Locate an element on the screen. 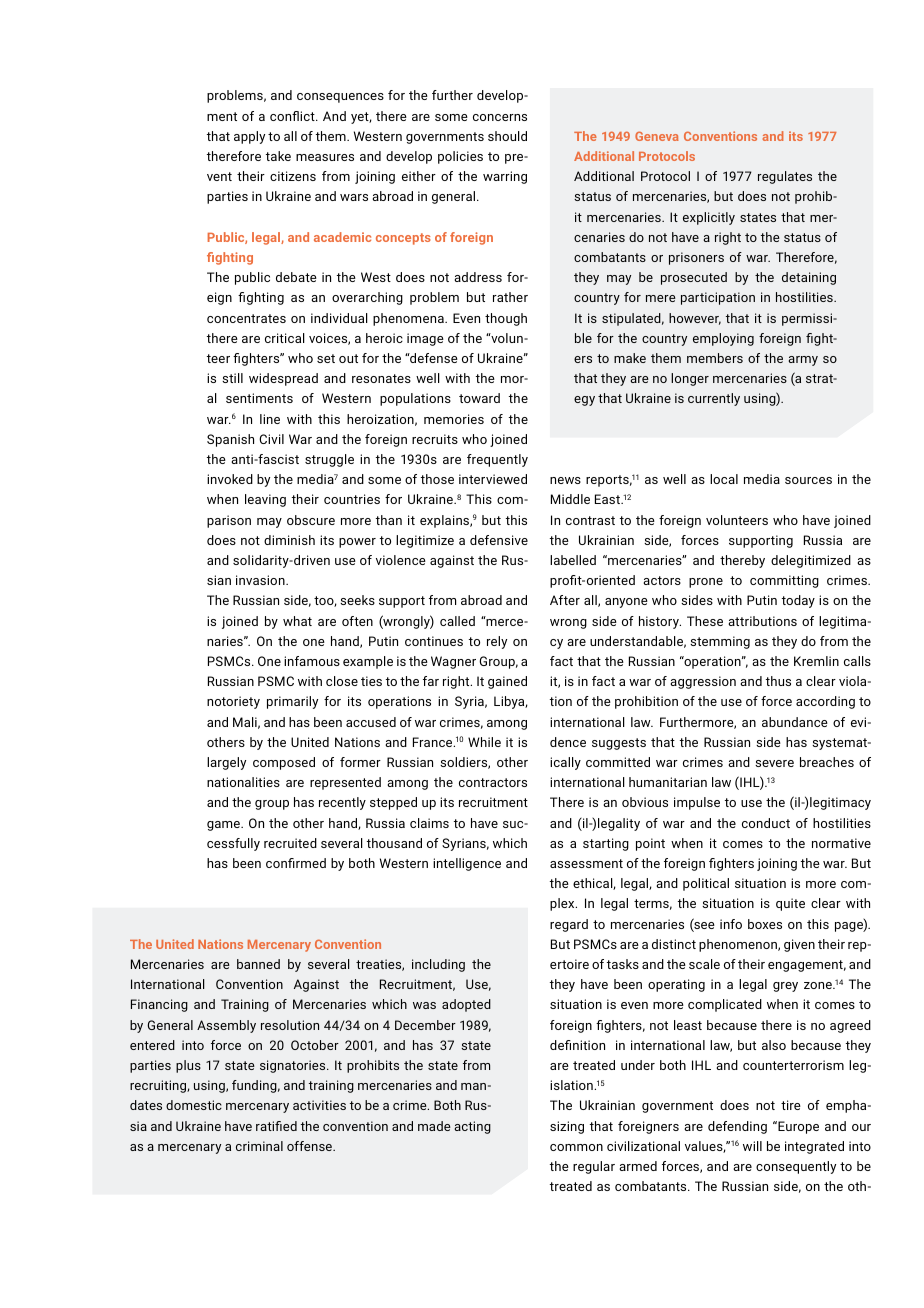 Image resolution: width=924 pixels, height=1308 pixels. game is located at coordinates (224, 826).
